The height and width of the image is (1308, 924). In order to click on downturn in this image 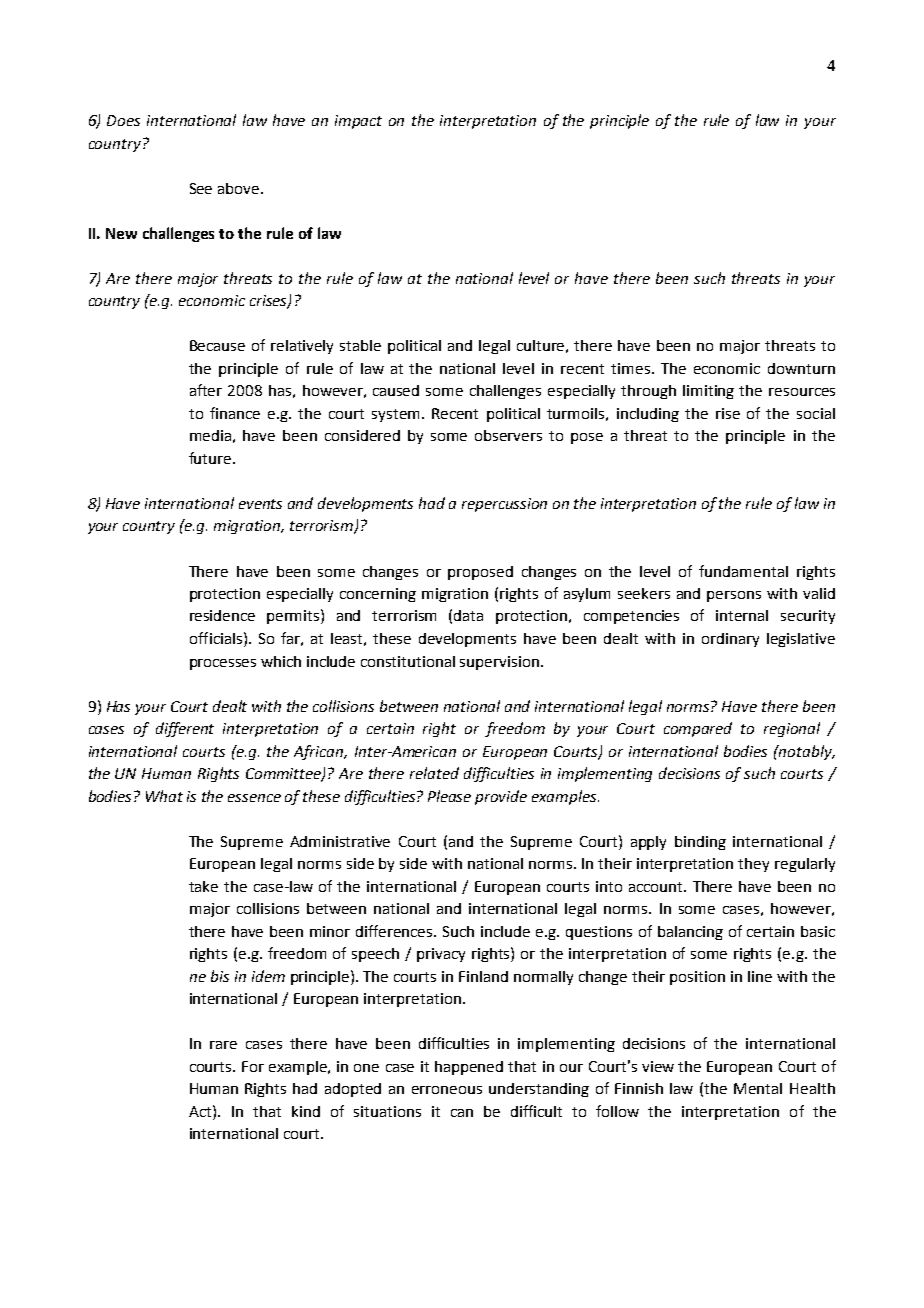, I will do `click(801, 368)`.
